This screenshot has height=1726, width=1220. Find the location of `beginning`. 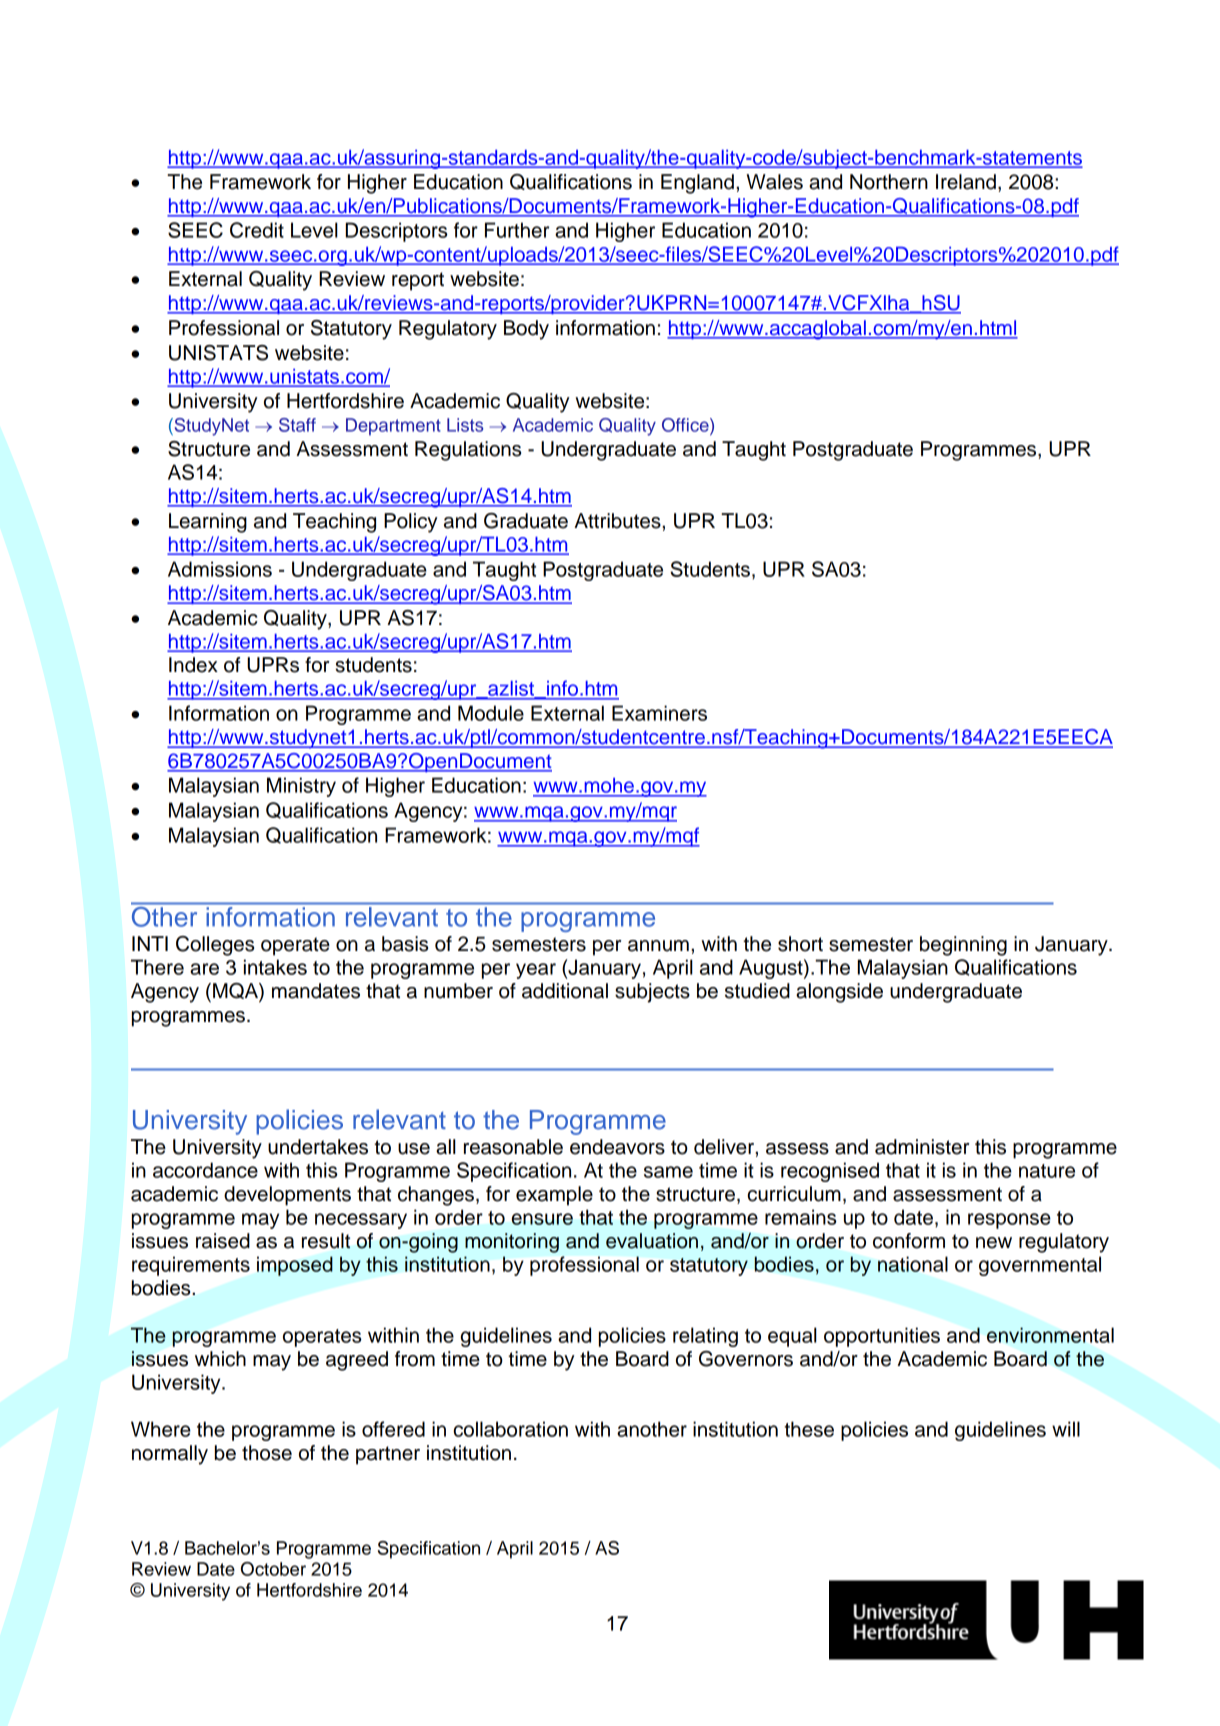

beginning is located at coordinates (963, 946).
